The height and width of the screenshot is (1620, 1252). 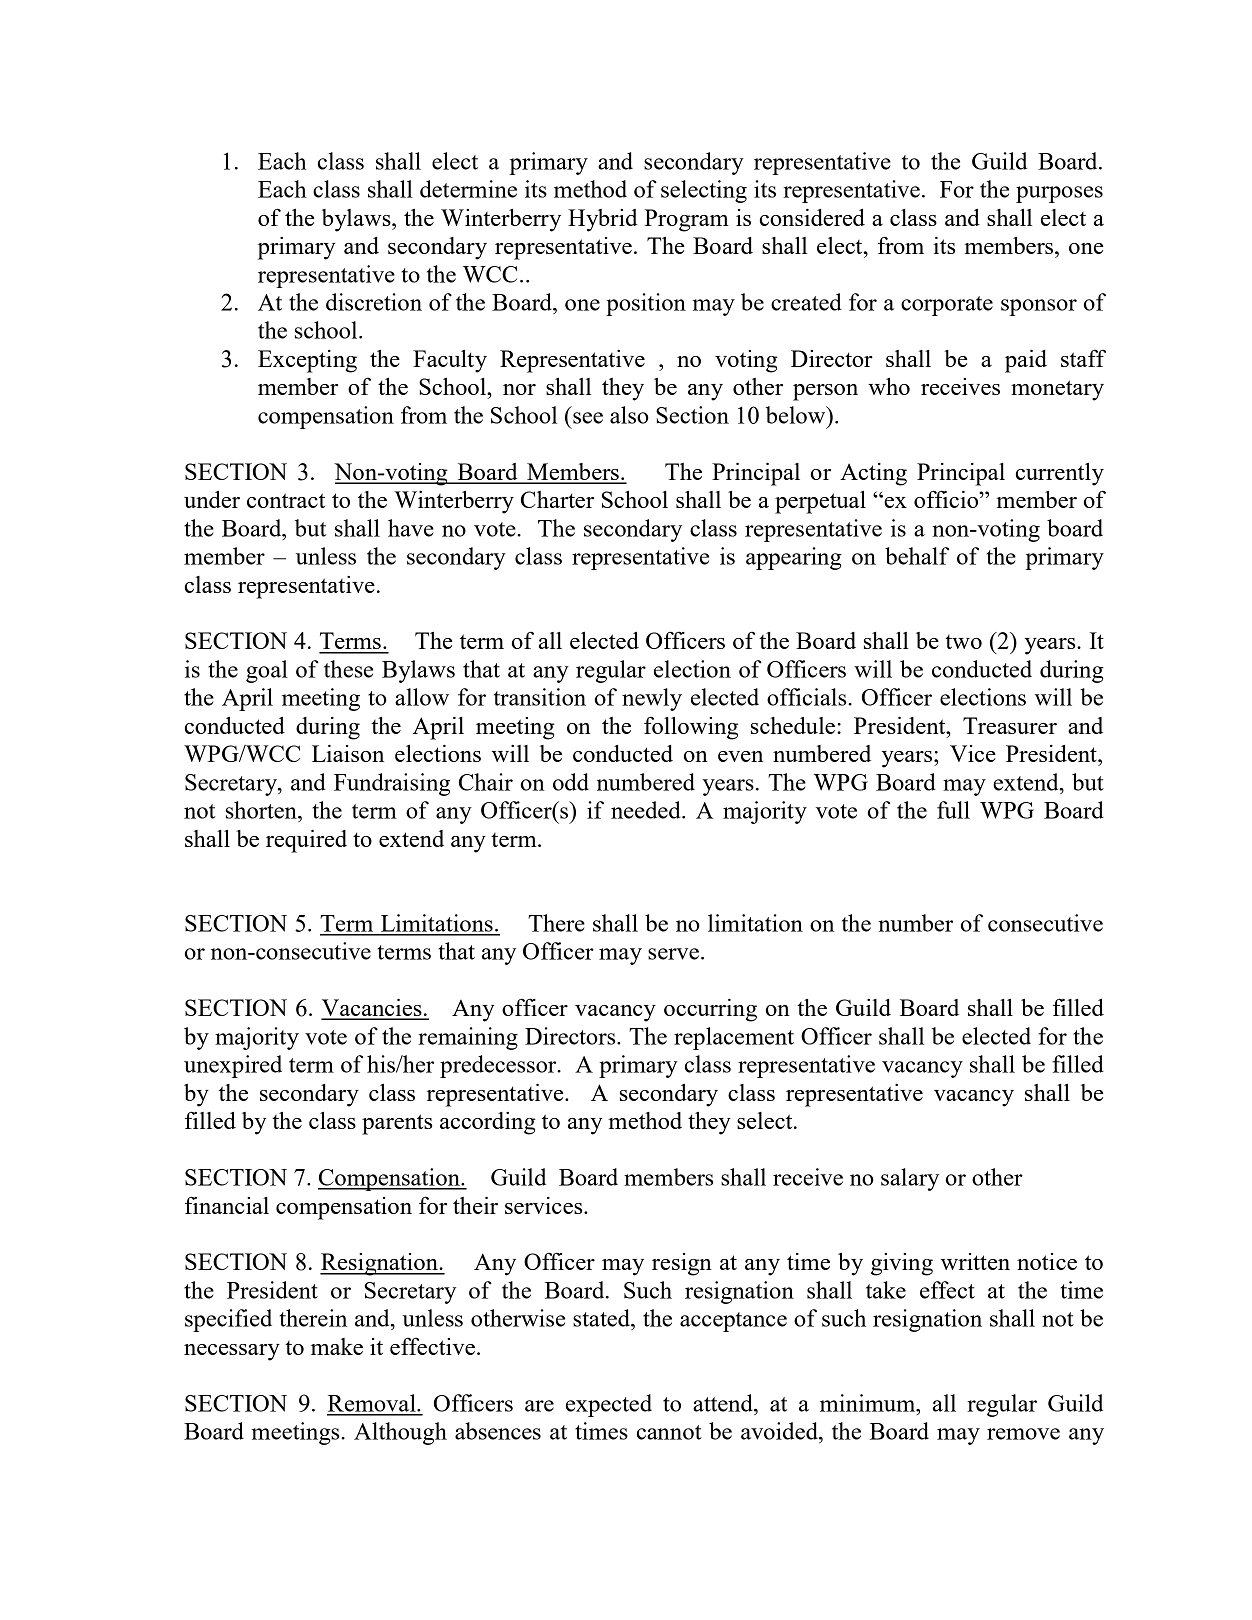 I want to click on purposes, so click(x=1059, y=194).
